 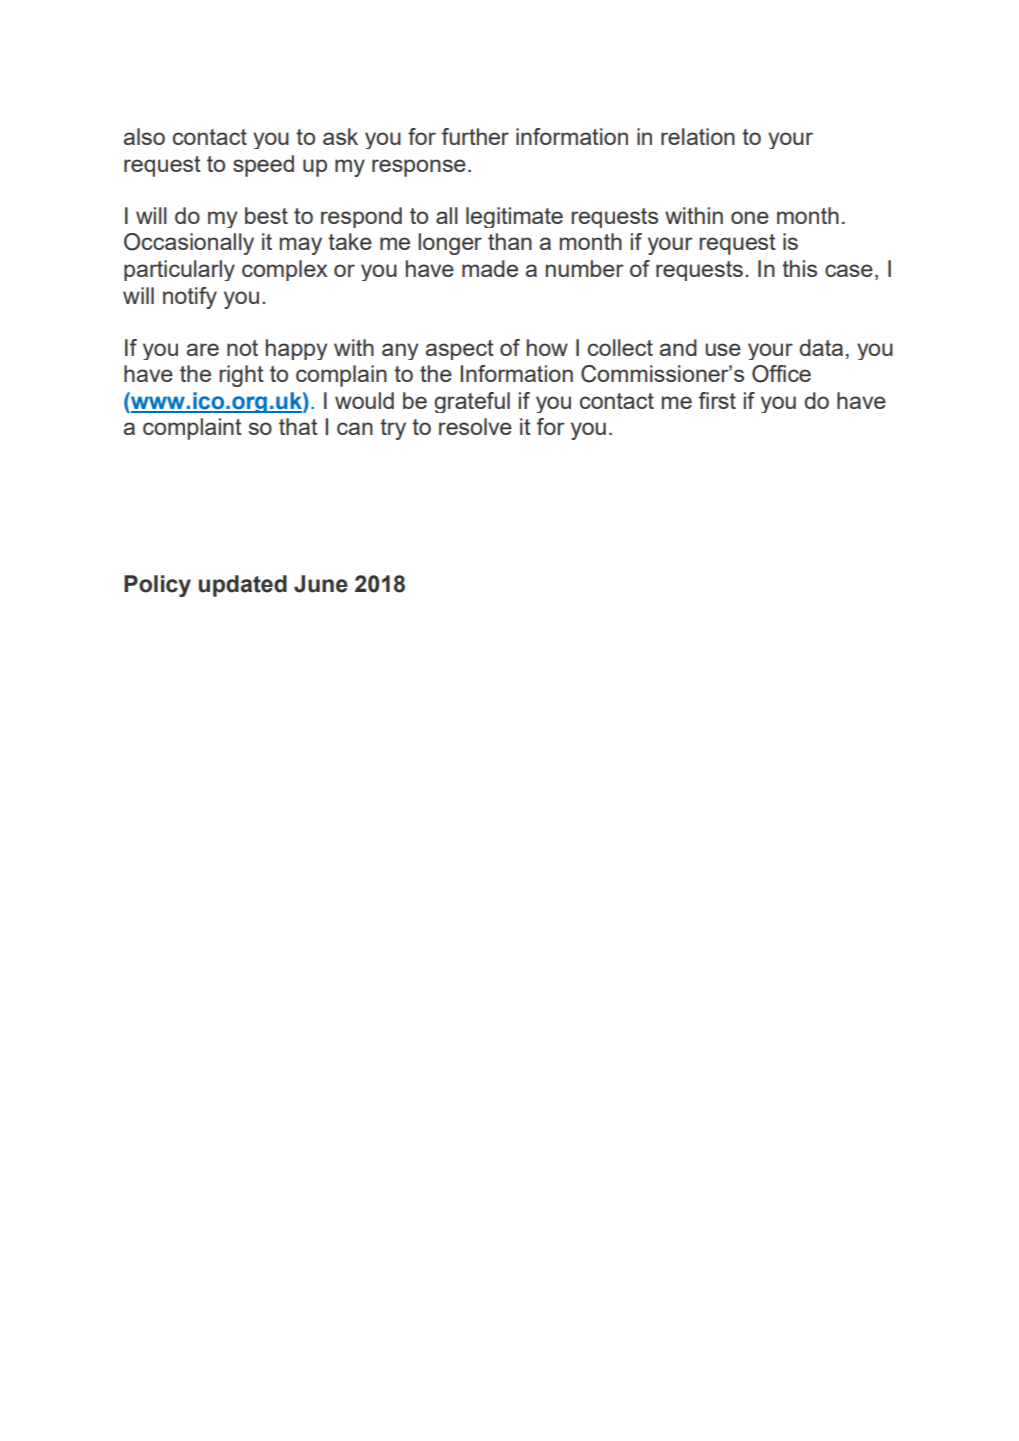 What do you see at coordinates (190, 298) in the image?
I see `notify` at bounding box center [190, 298].
